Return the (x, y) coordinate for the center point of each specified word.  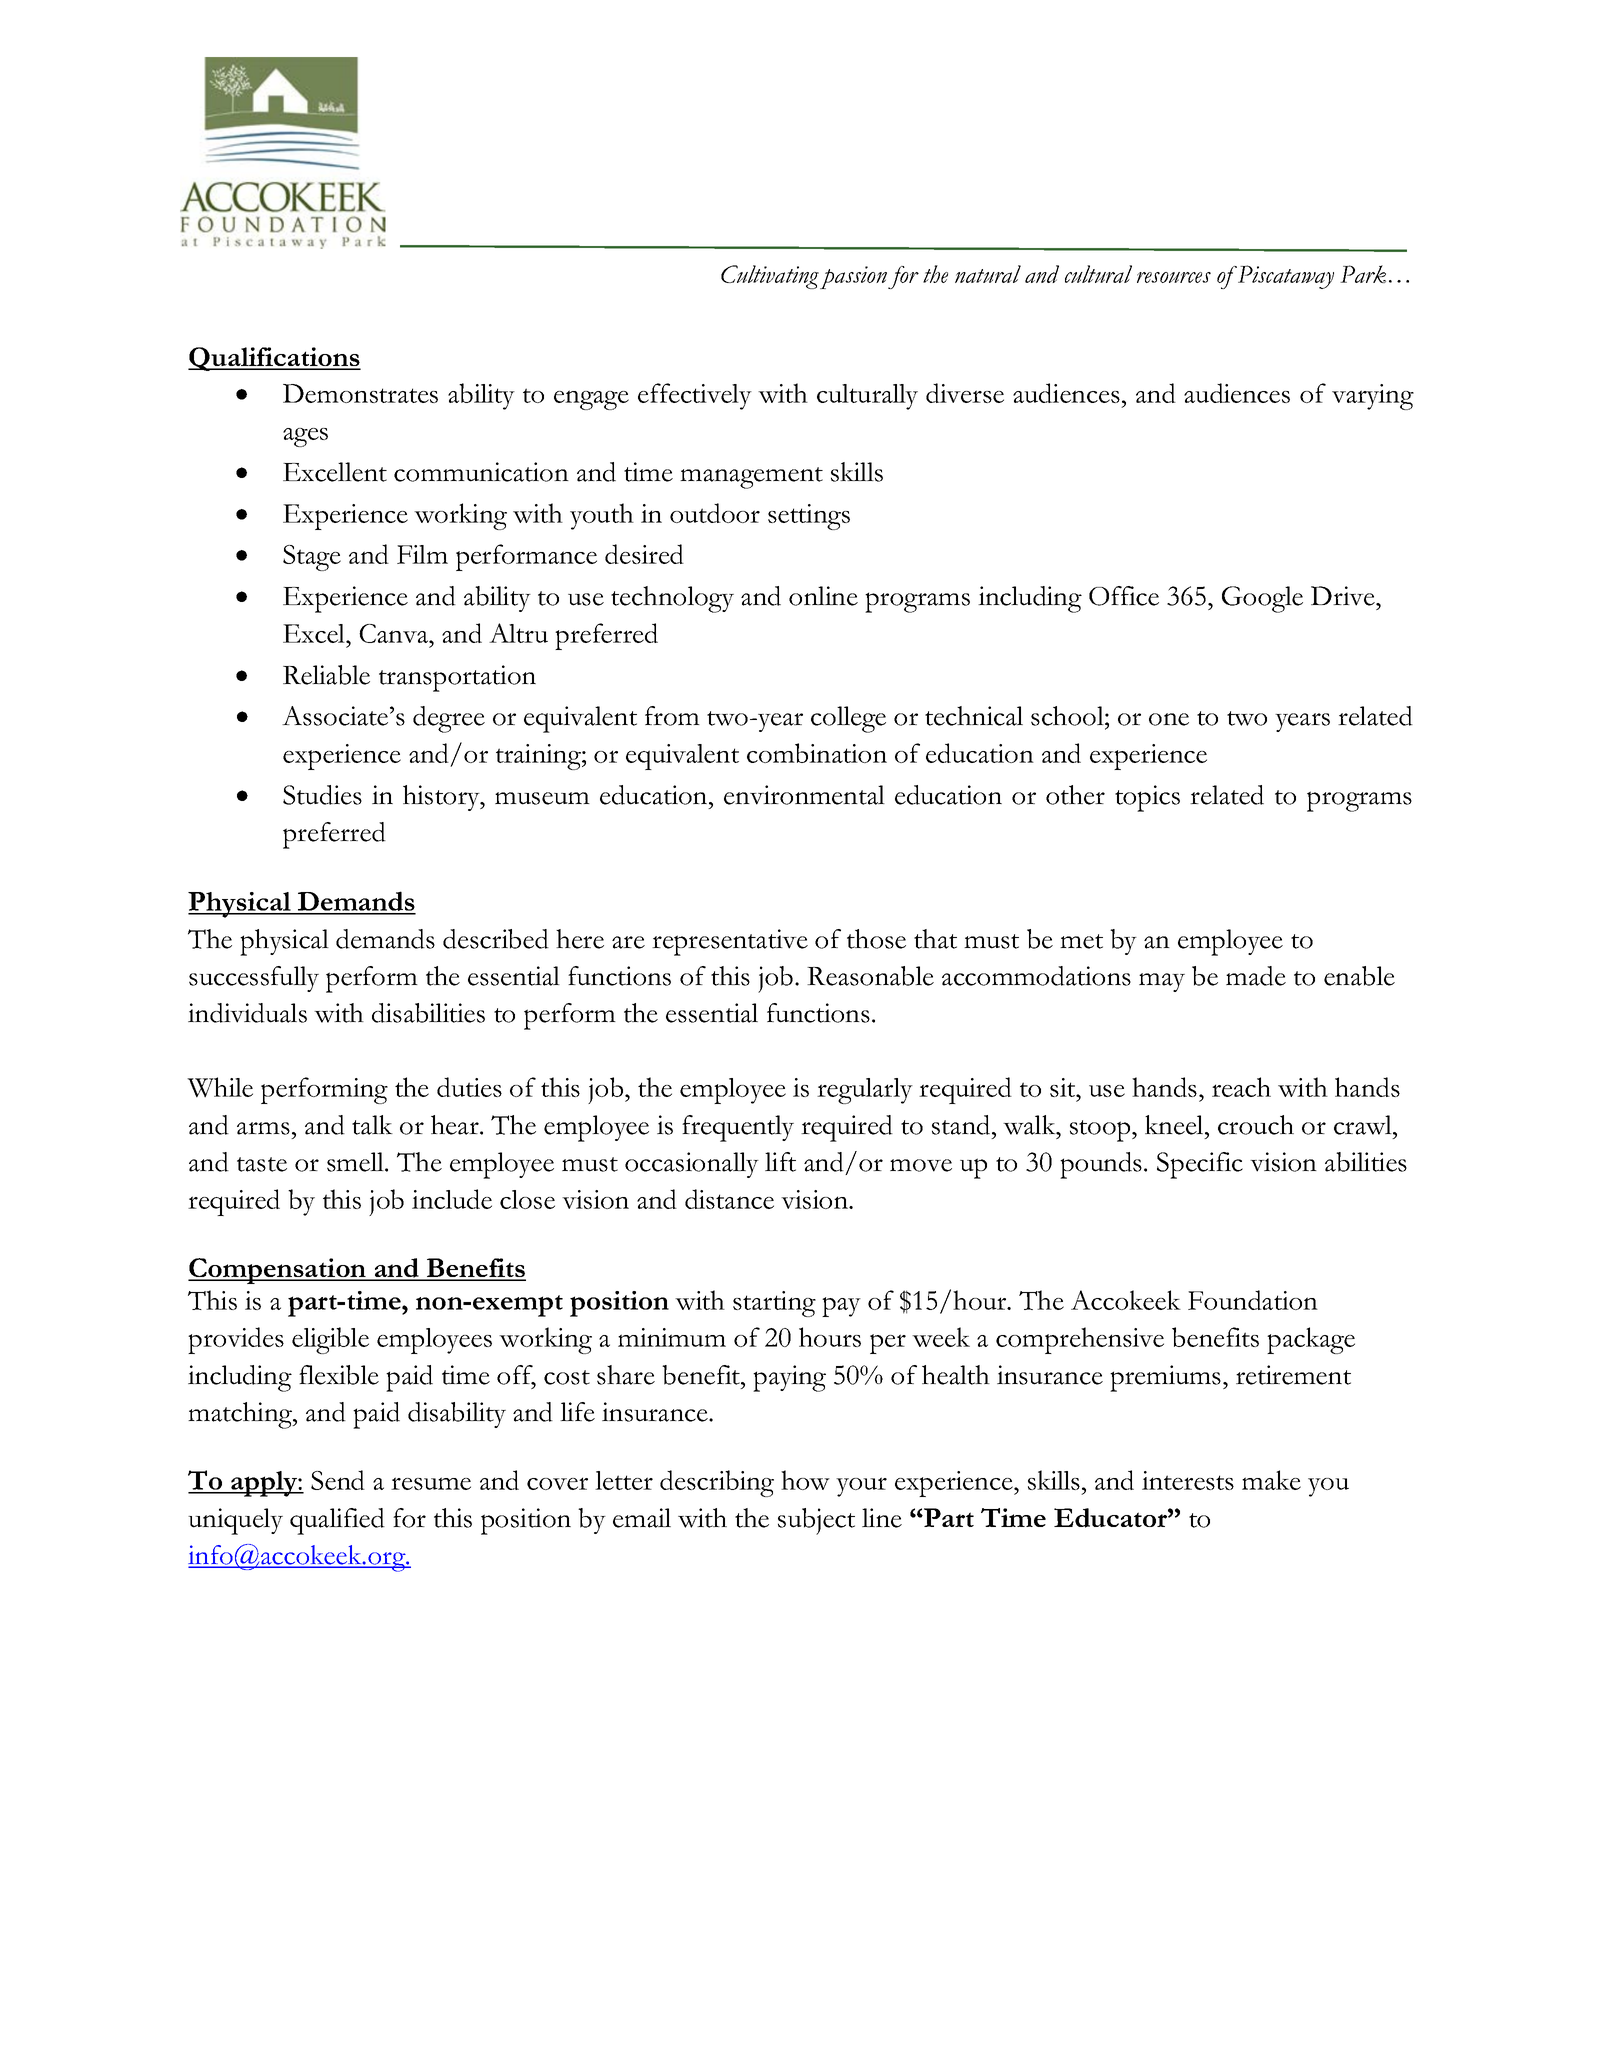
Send (338, 1480)
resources (1174, 277)
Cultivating (770, 277)
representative (730, 942)
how (805, 1480)
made (1256, 976)
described (496, 939)
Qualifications (274, 359)
